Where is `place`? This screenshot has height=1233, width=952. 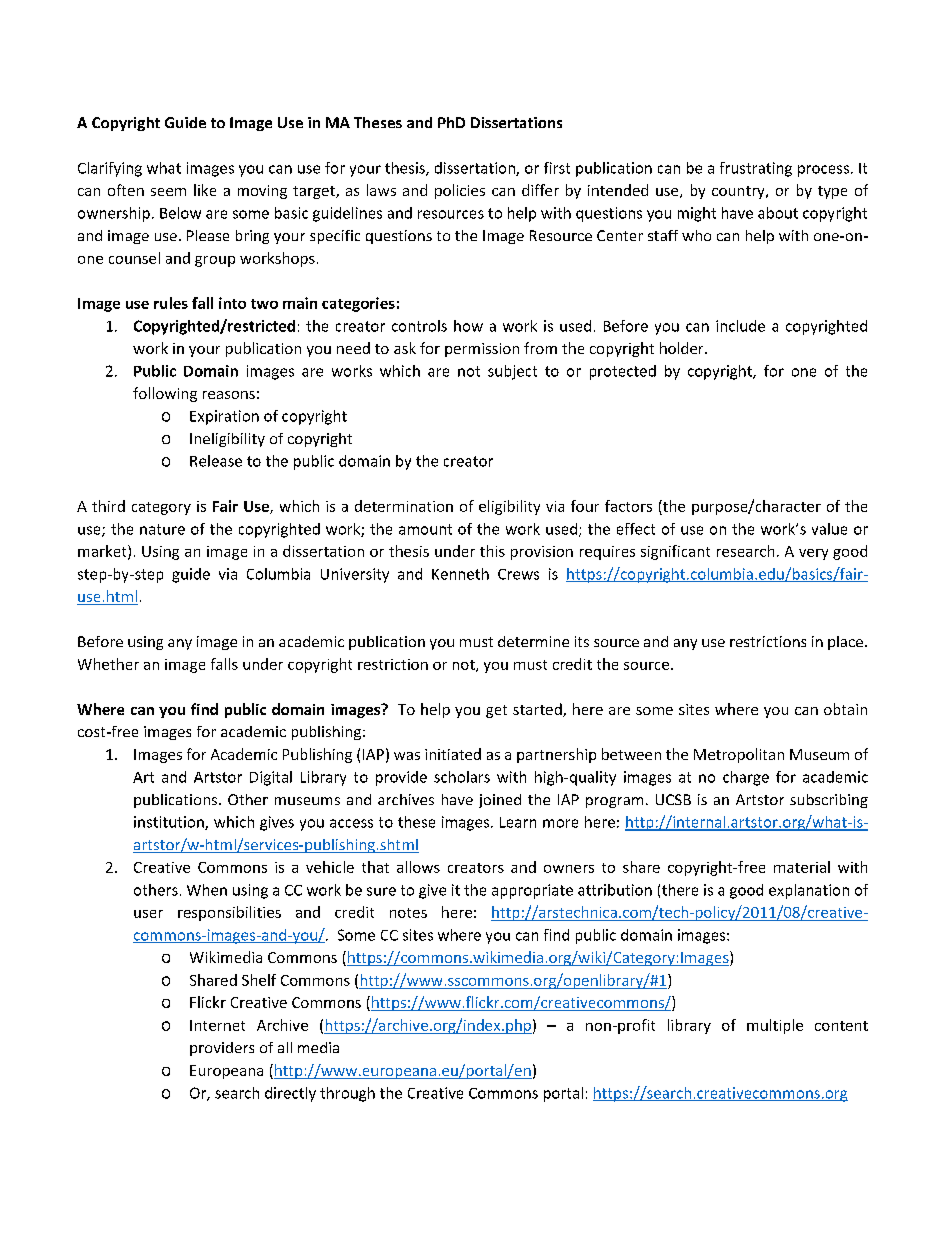 place is located at coordinates (845, 643).
